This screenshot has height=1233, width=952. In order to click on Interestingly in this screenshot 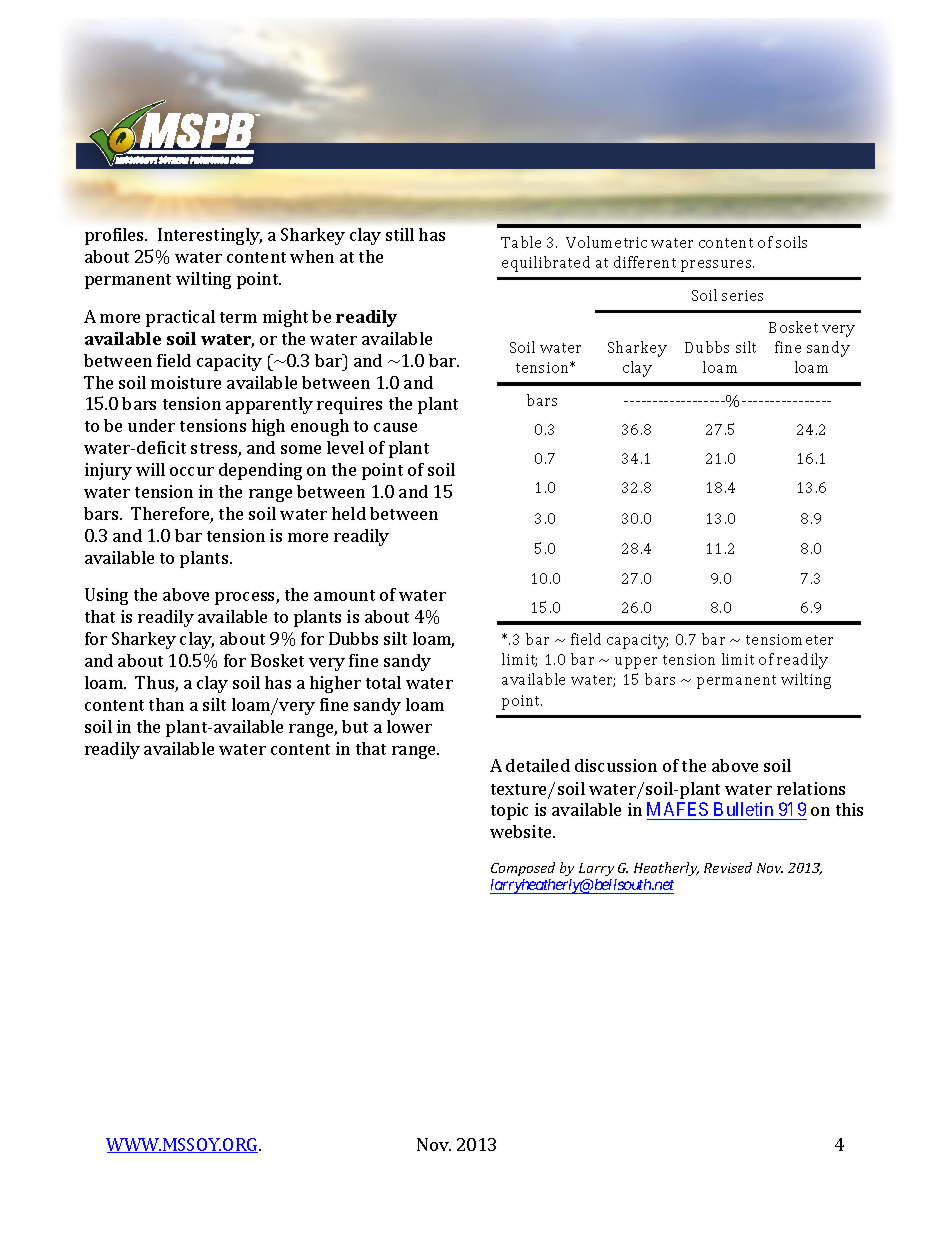, I will do `click(210, 236)`.
